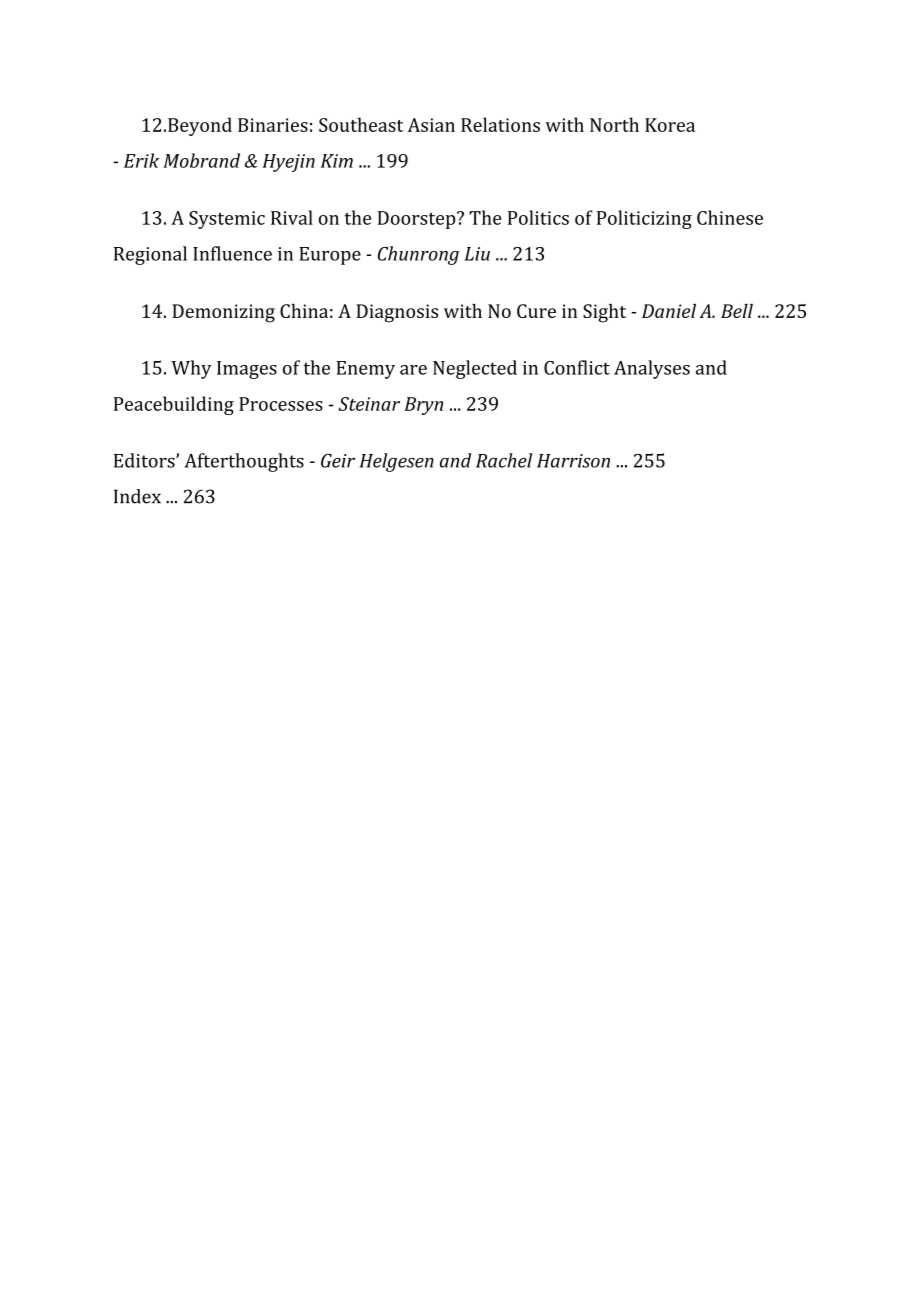  I want to click on Systemic, so click(227, 220).
